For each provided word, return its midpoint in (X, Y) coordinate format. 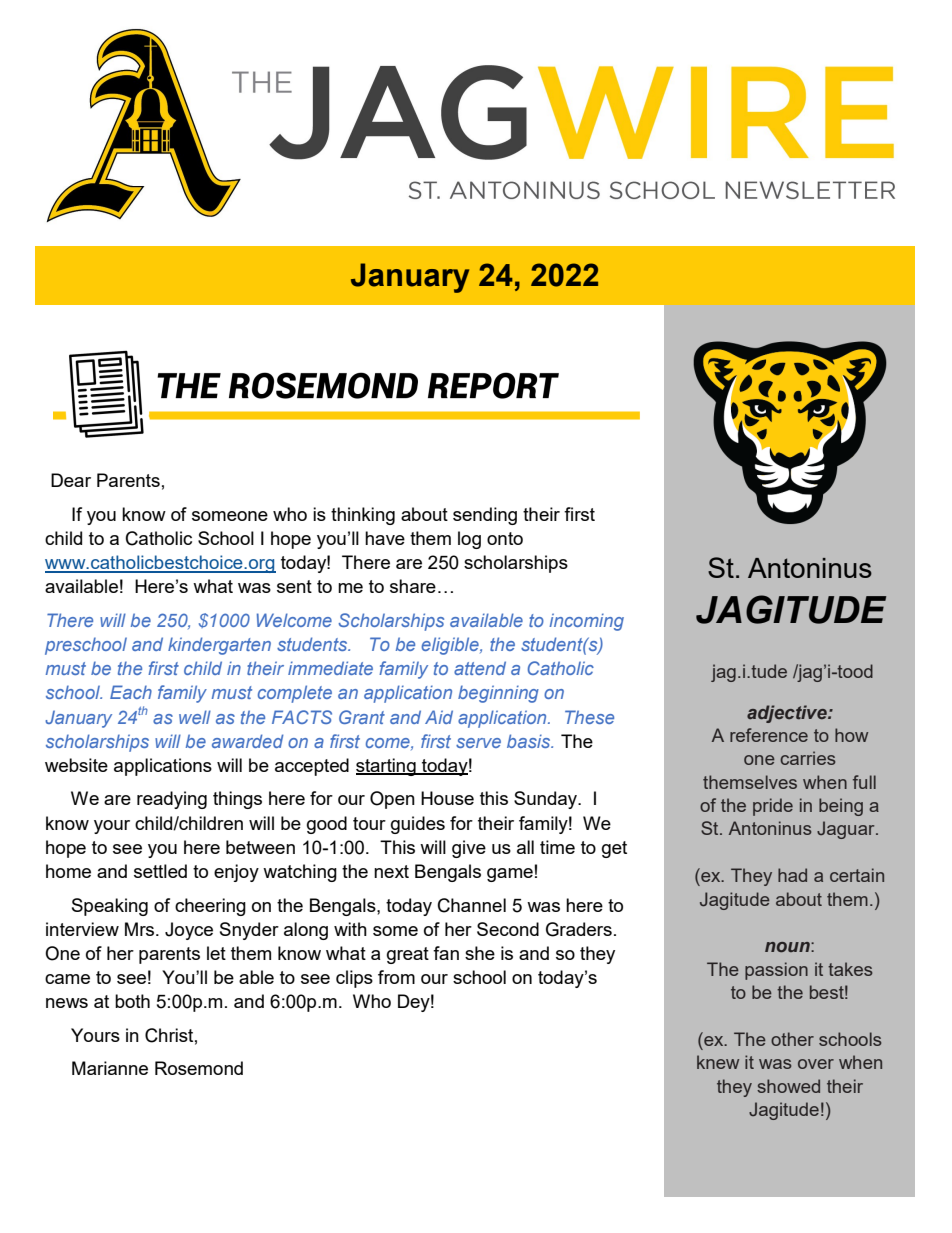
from (396, 977)
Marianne (110, 1068)
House (447, 798)
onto (505, 538)
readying (172, 800)
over (816, 1064)
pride (773, 807)
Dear (71, 480)
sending (485, 516)
